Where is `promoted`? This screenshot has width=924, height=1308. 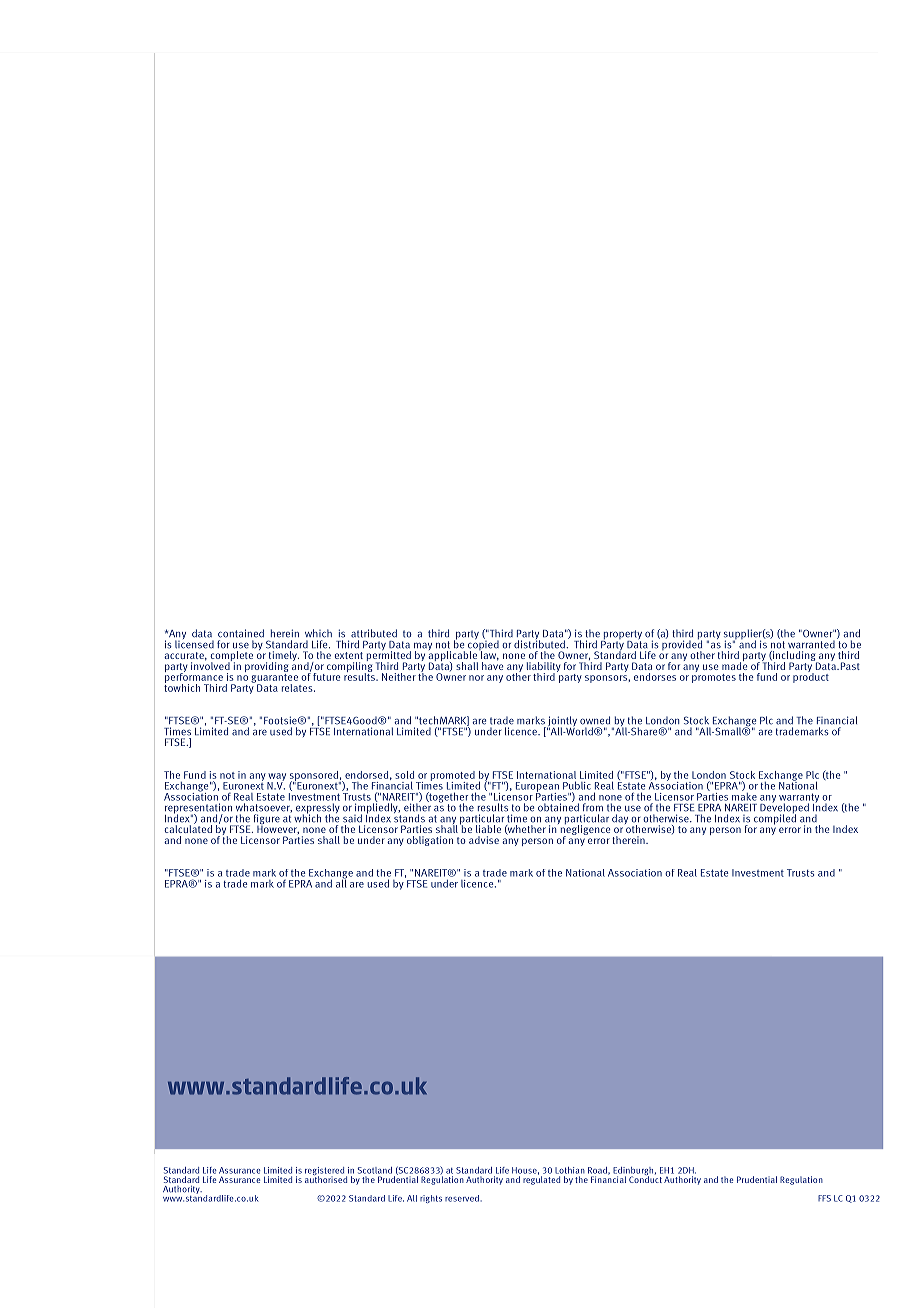 promoted is located at coordinates (453, 777).
